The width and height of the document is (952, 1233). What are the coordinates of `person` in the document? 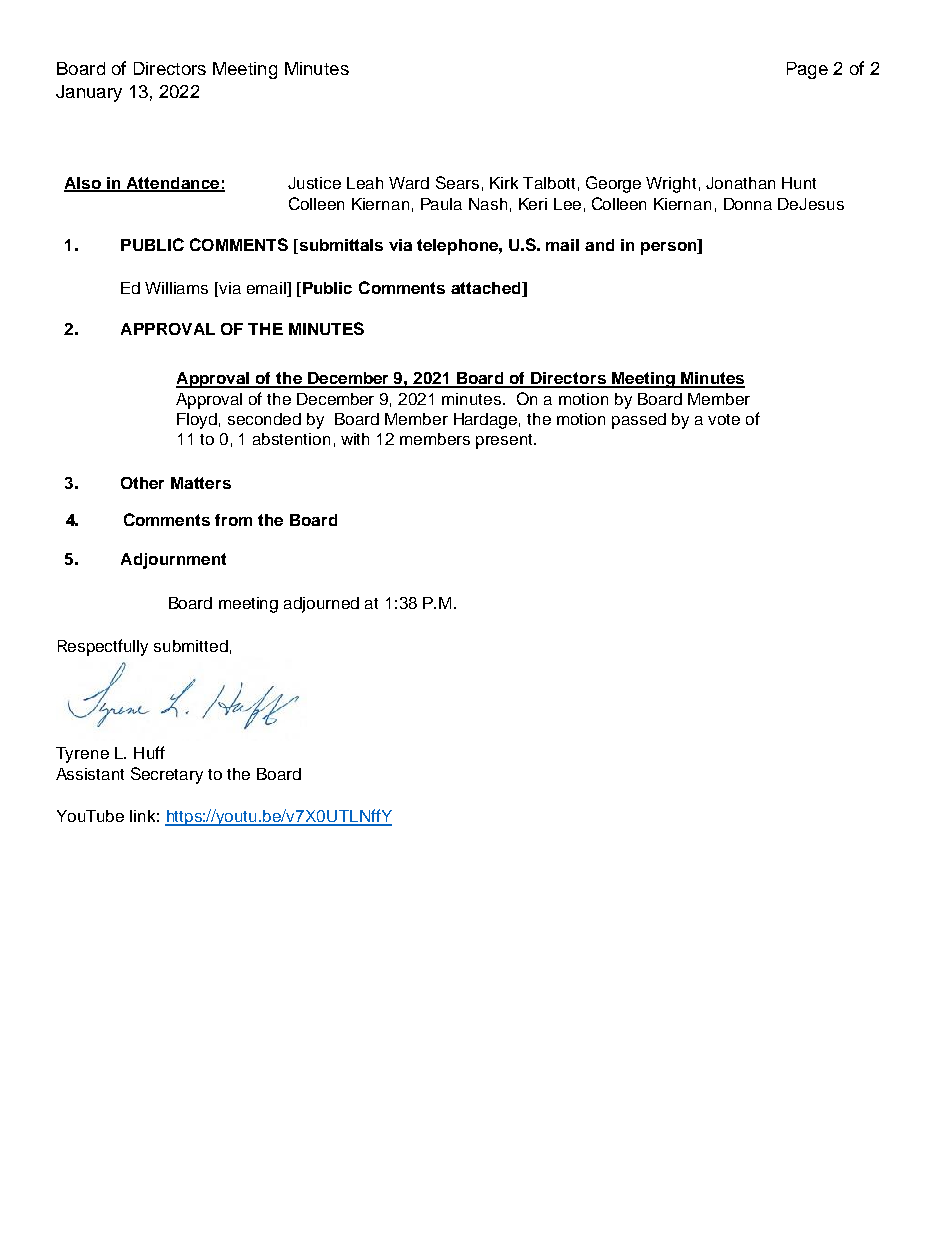 It's located at (670, 247).
